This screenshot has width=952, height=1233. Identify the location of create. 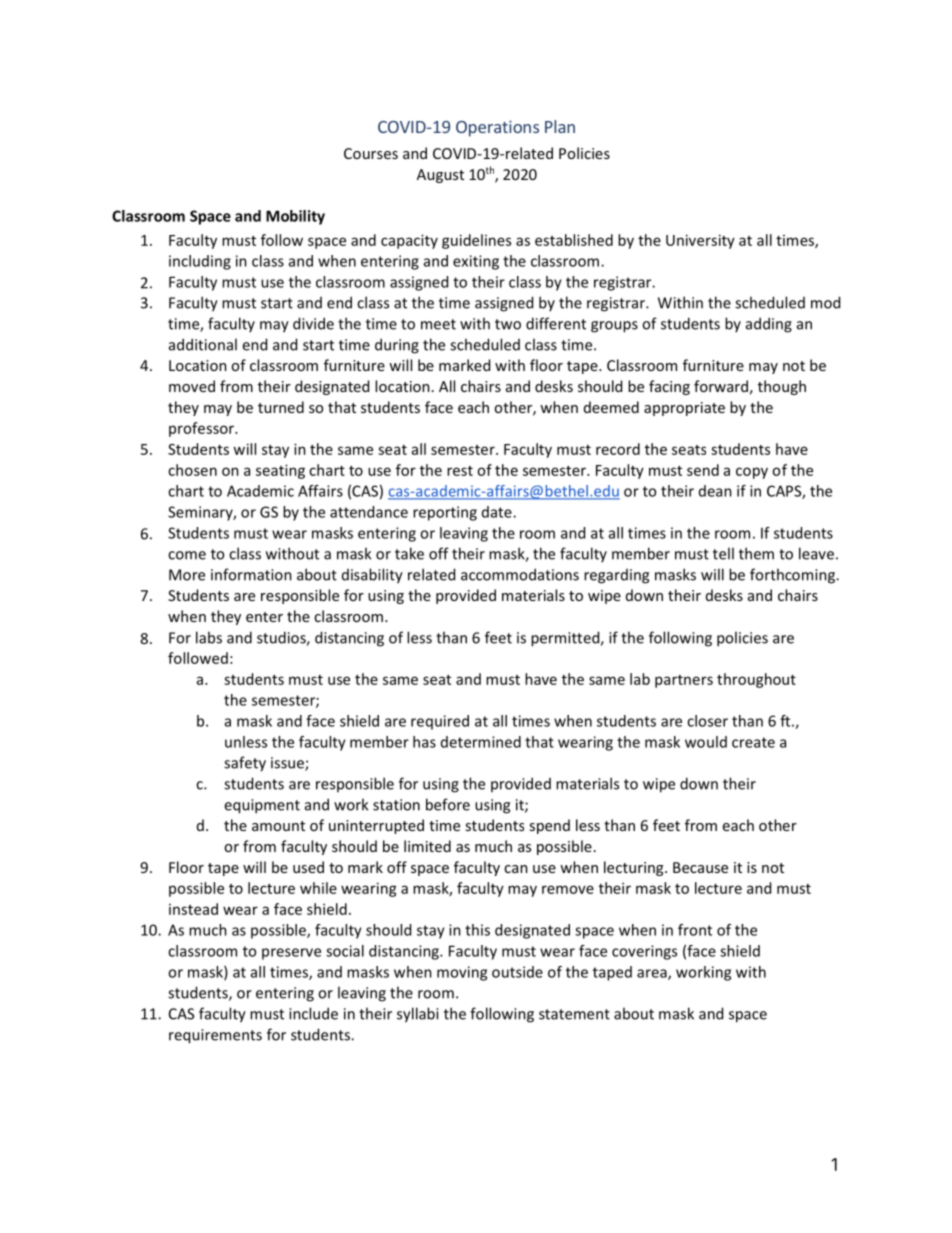
(753, 742).
